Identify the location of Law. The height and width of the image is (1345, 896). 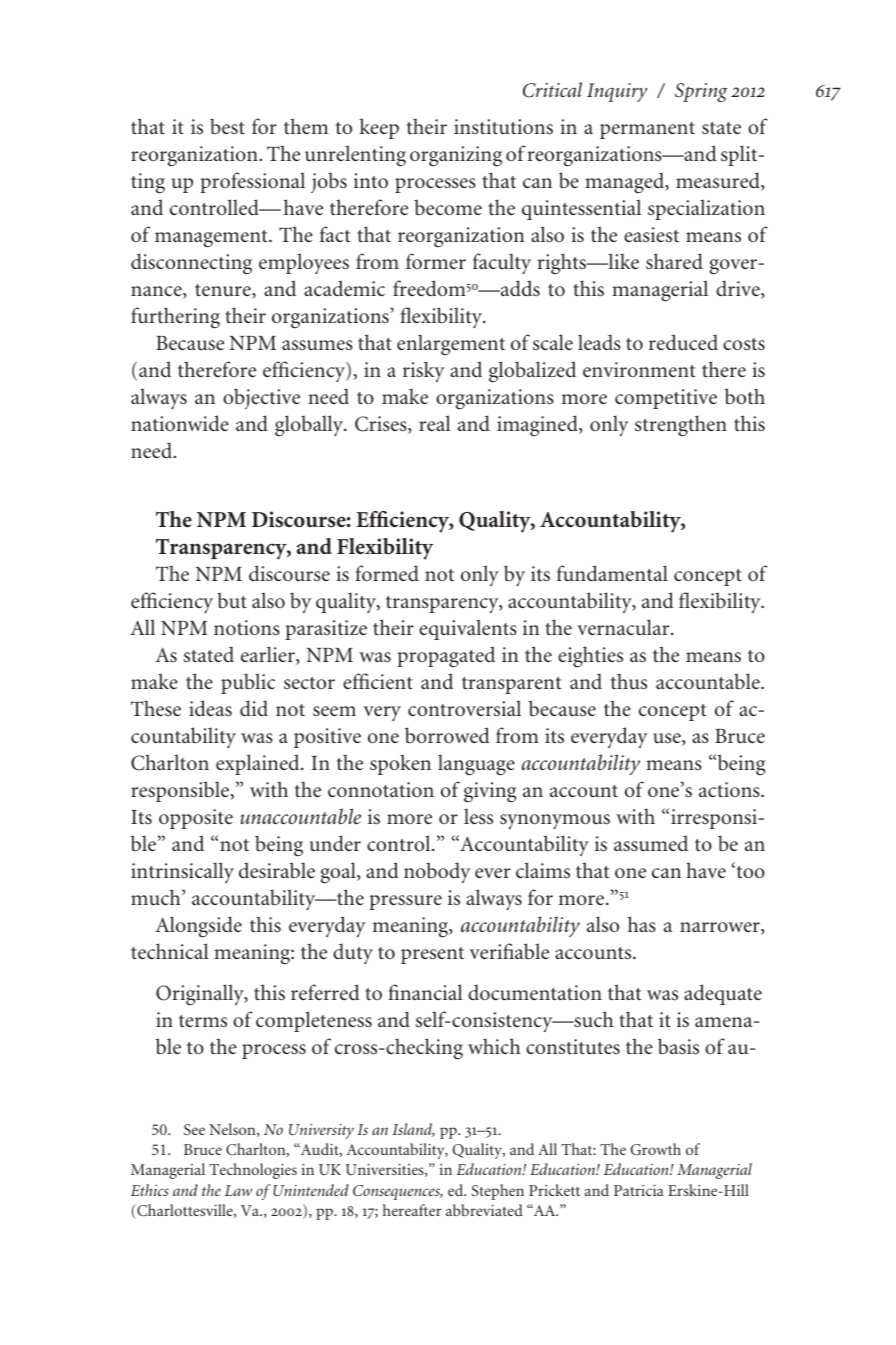
(238, 1190).
